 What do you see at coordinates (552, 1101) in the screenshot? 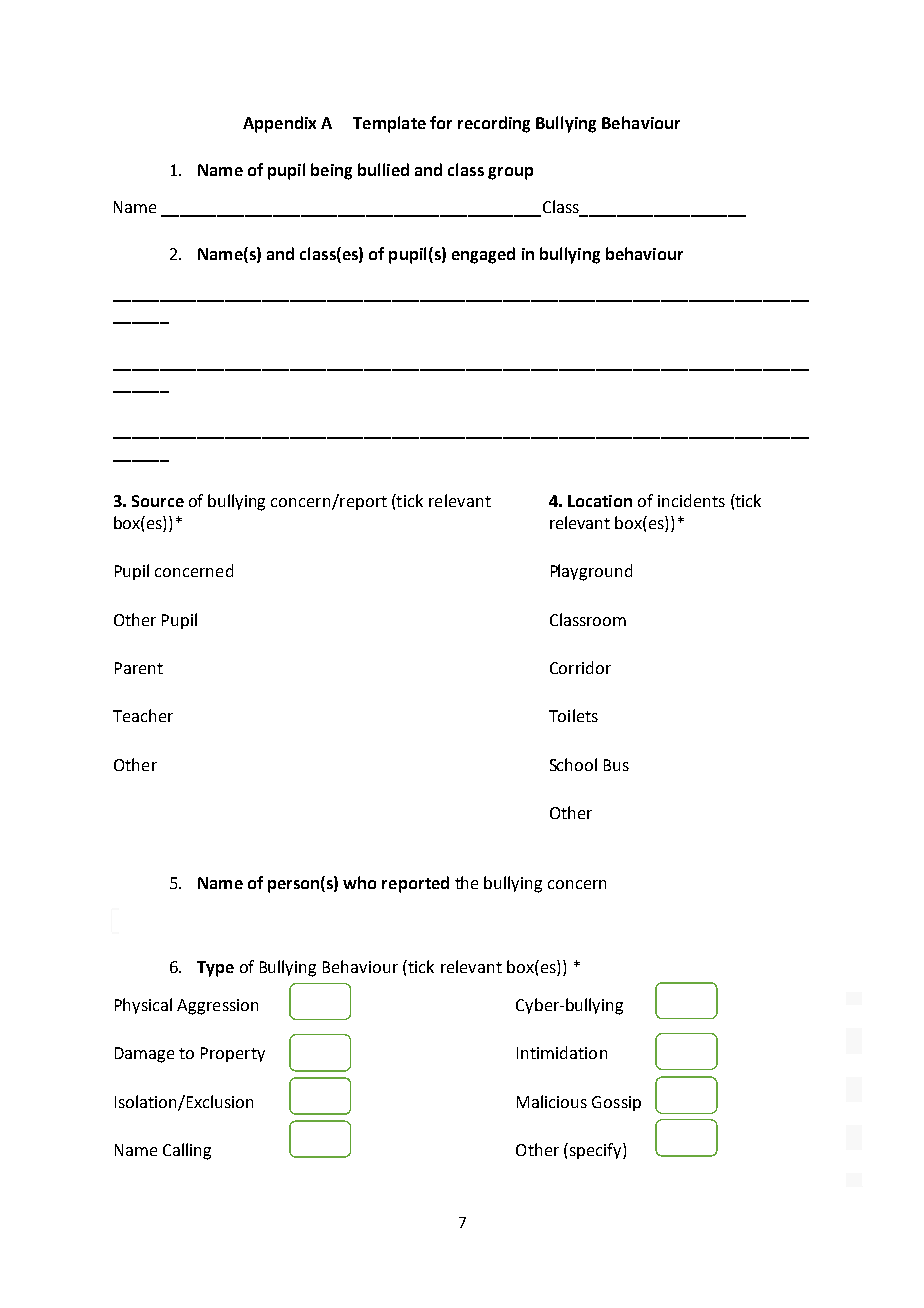
I see `Malicious` at bounding box center [552, 1101].
